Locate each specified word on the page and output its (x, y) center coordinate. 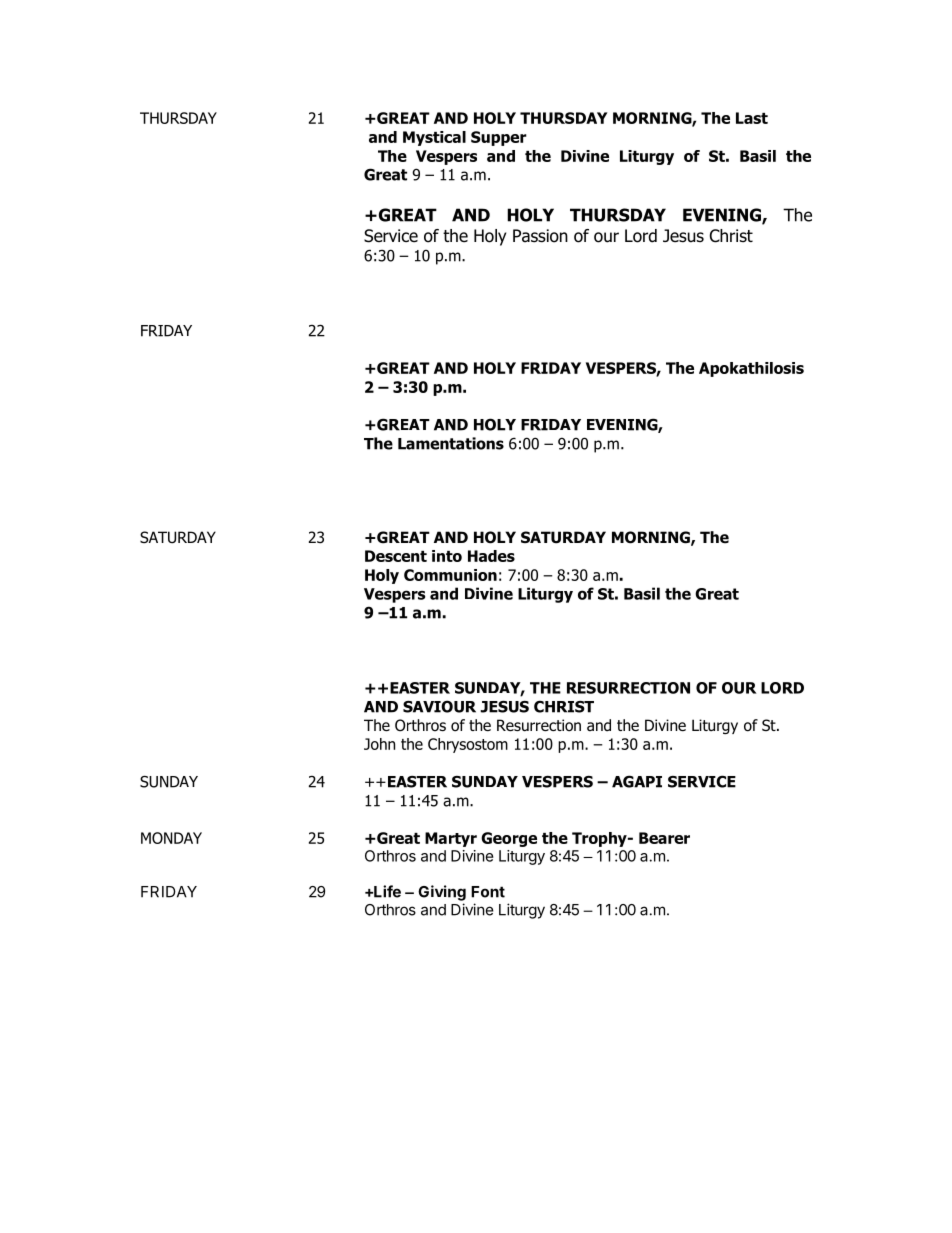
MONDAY (171, 838)
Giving (442, 893)
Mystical (434, 138)
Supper (499, 138)
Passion (540, 236)
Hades (491, 556)
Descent (396, 556)
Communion (450, 575)
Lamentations (451, 443)
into (447, 556)
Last (752, 118)
